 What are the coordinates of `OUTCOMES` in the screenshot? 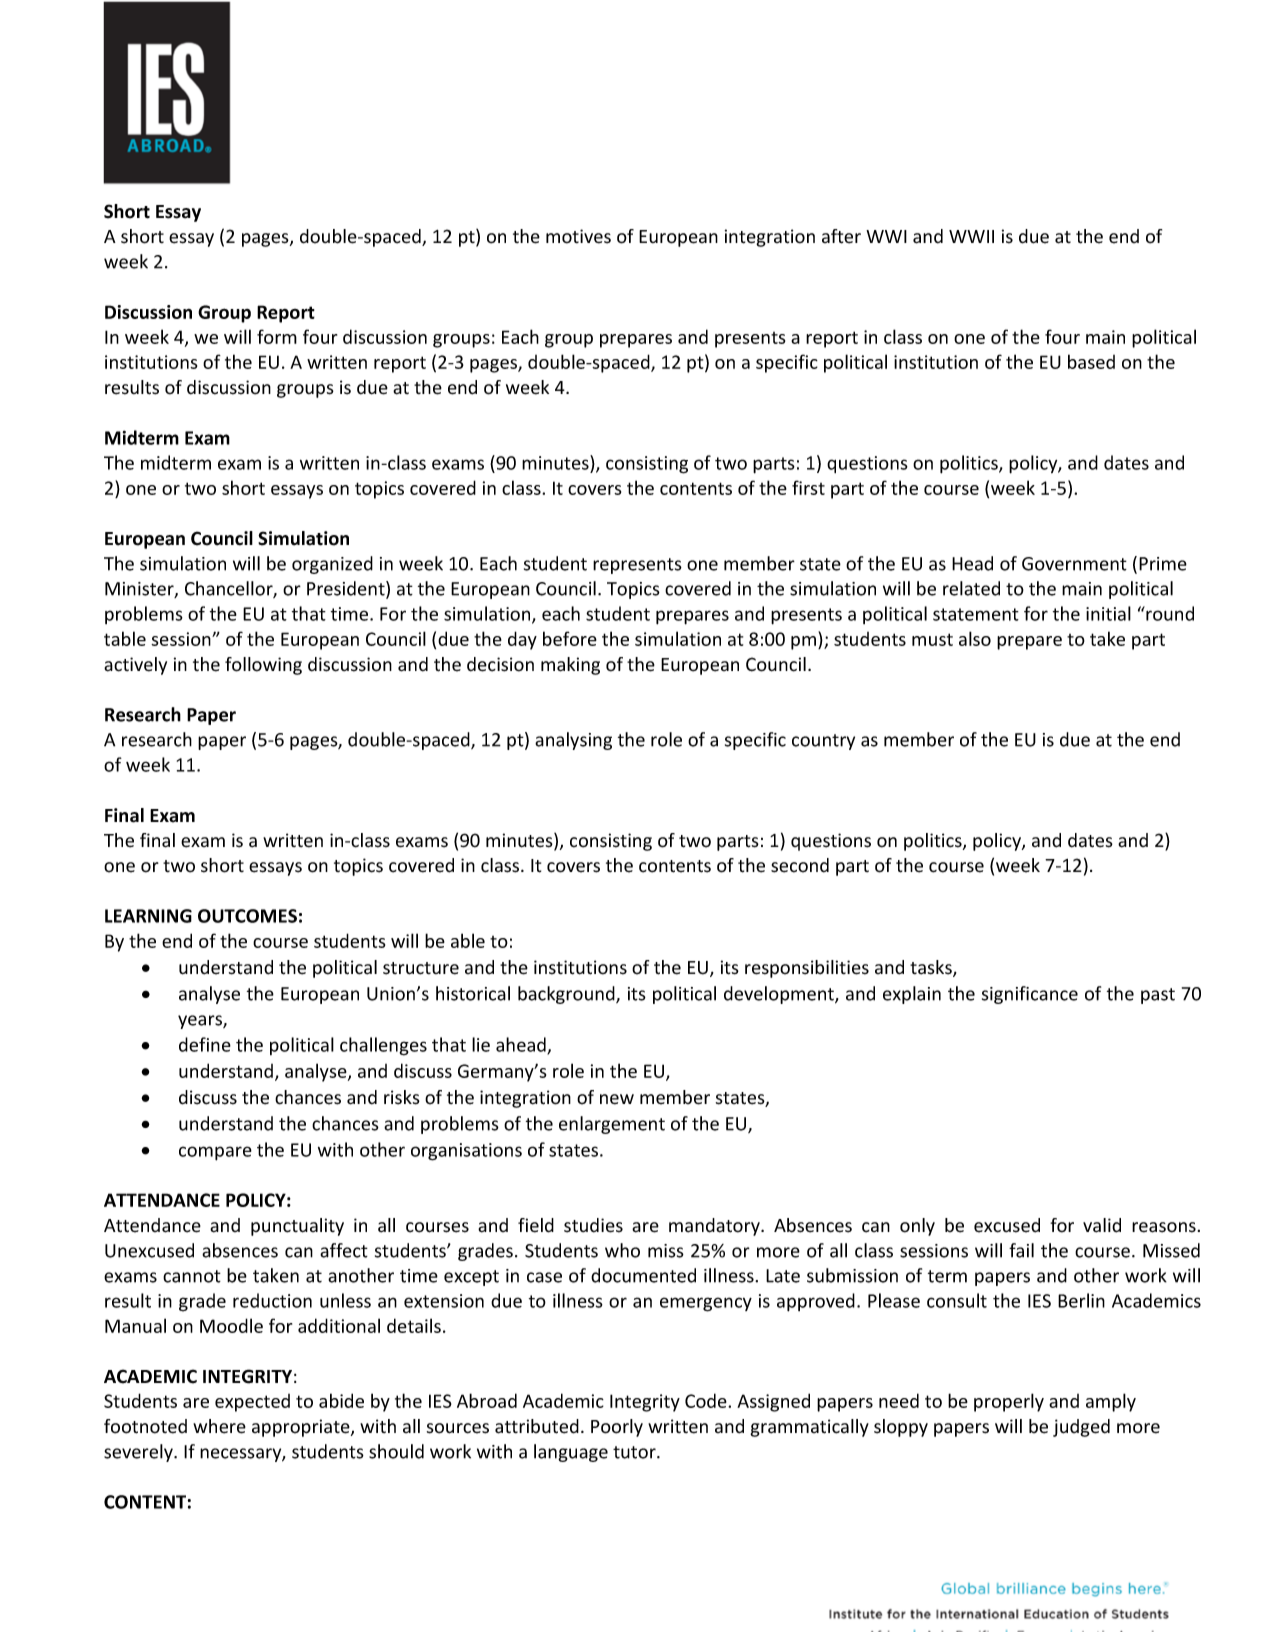 It's located at (247, 916).
